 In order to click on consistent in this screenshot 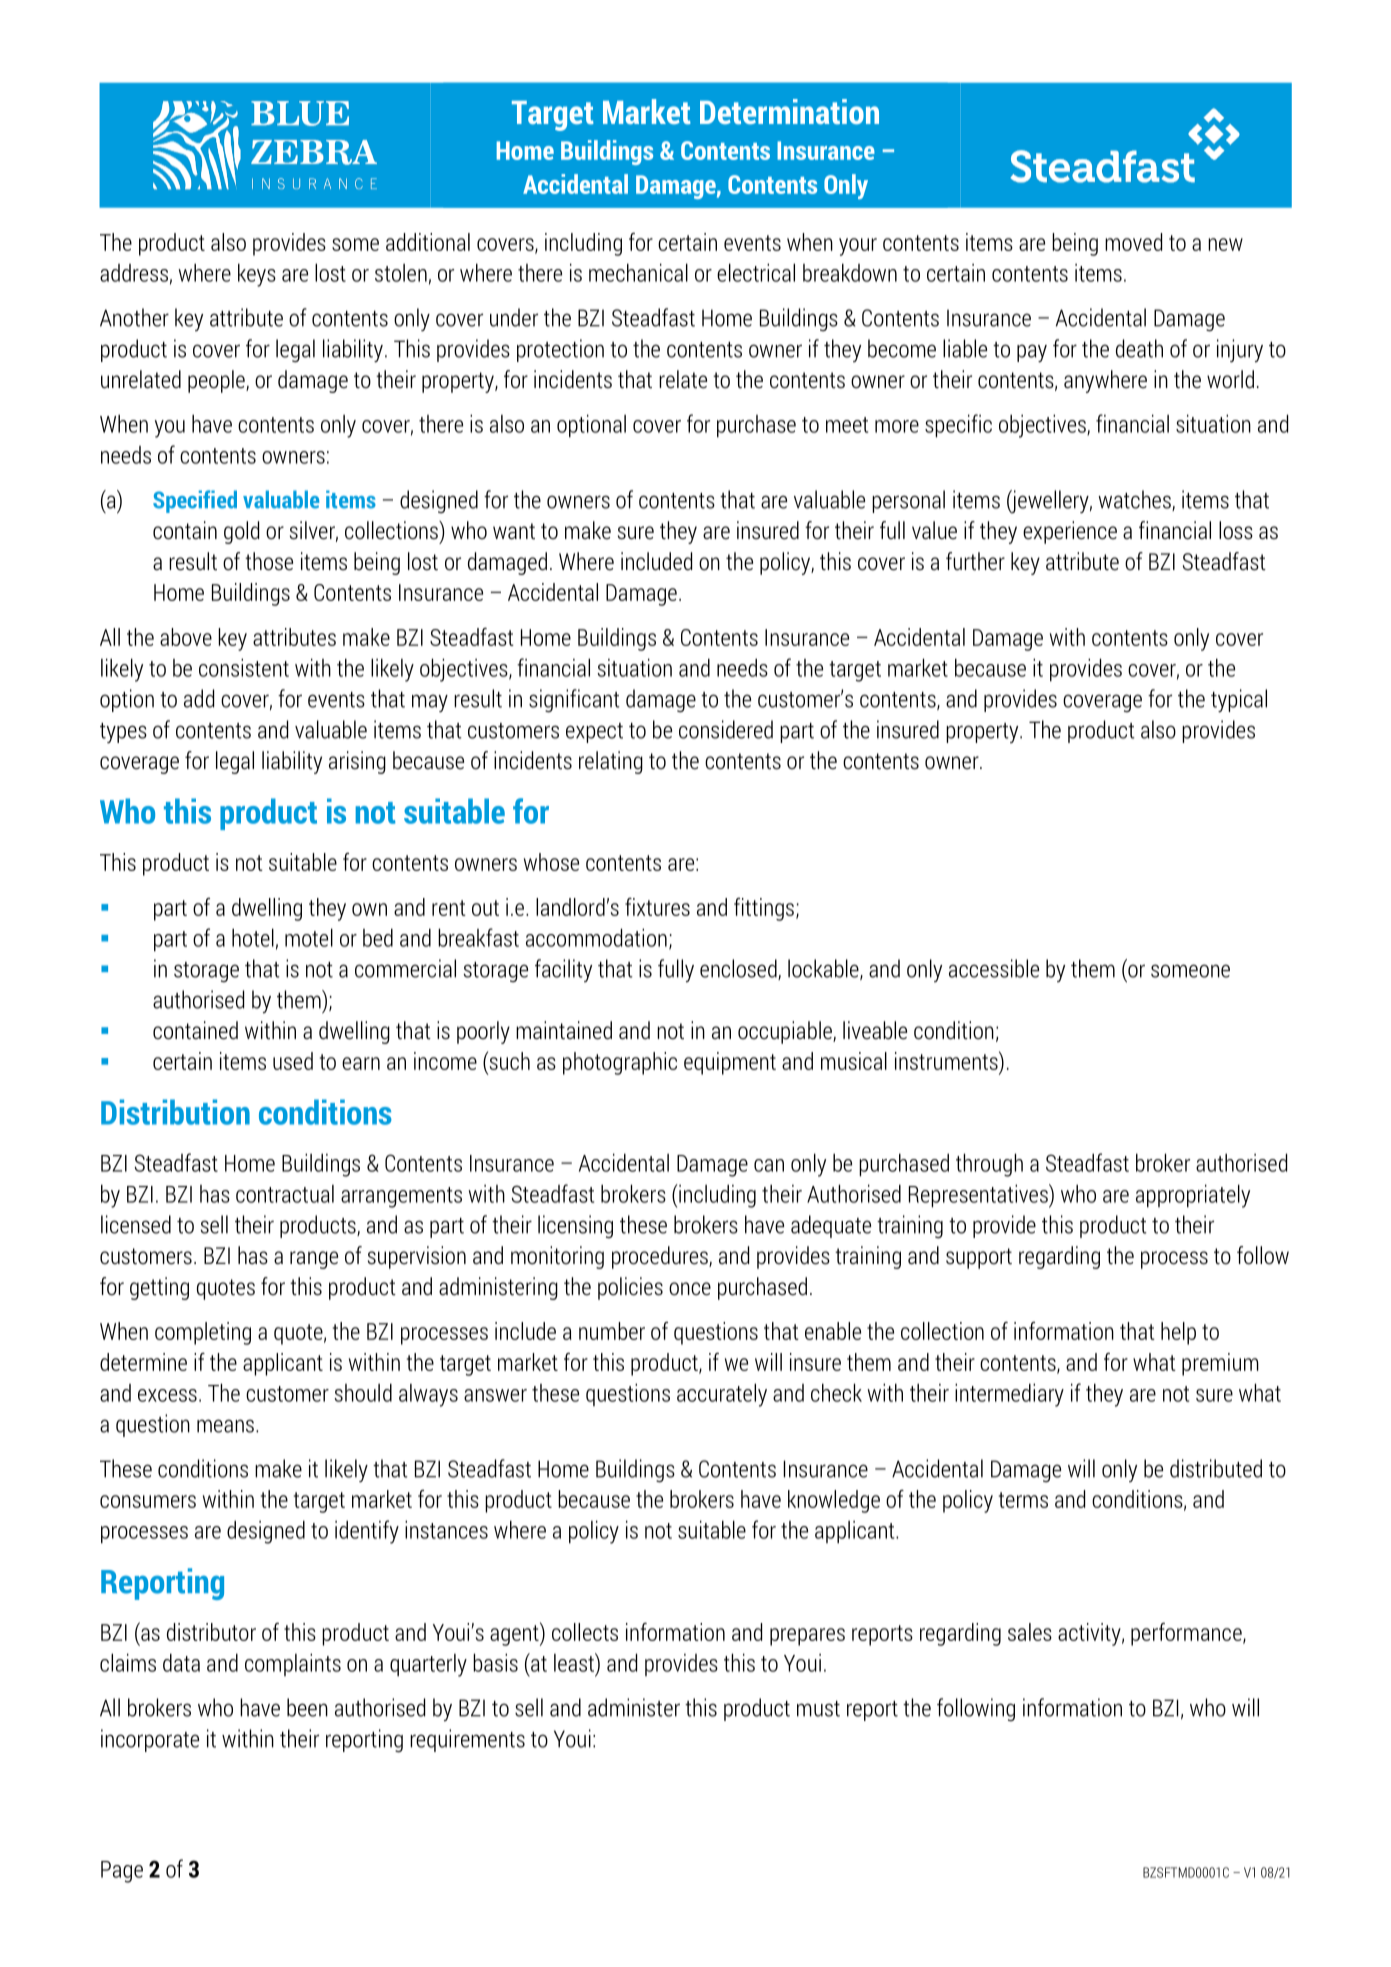, I will do `click(244, 667)`.
